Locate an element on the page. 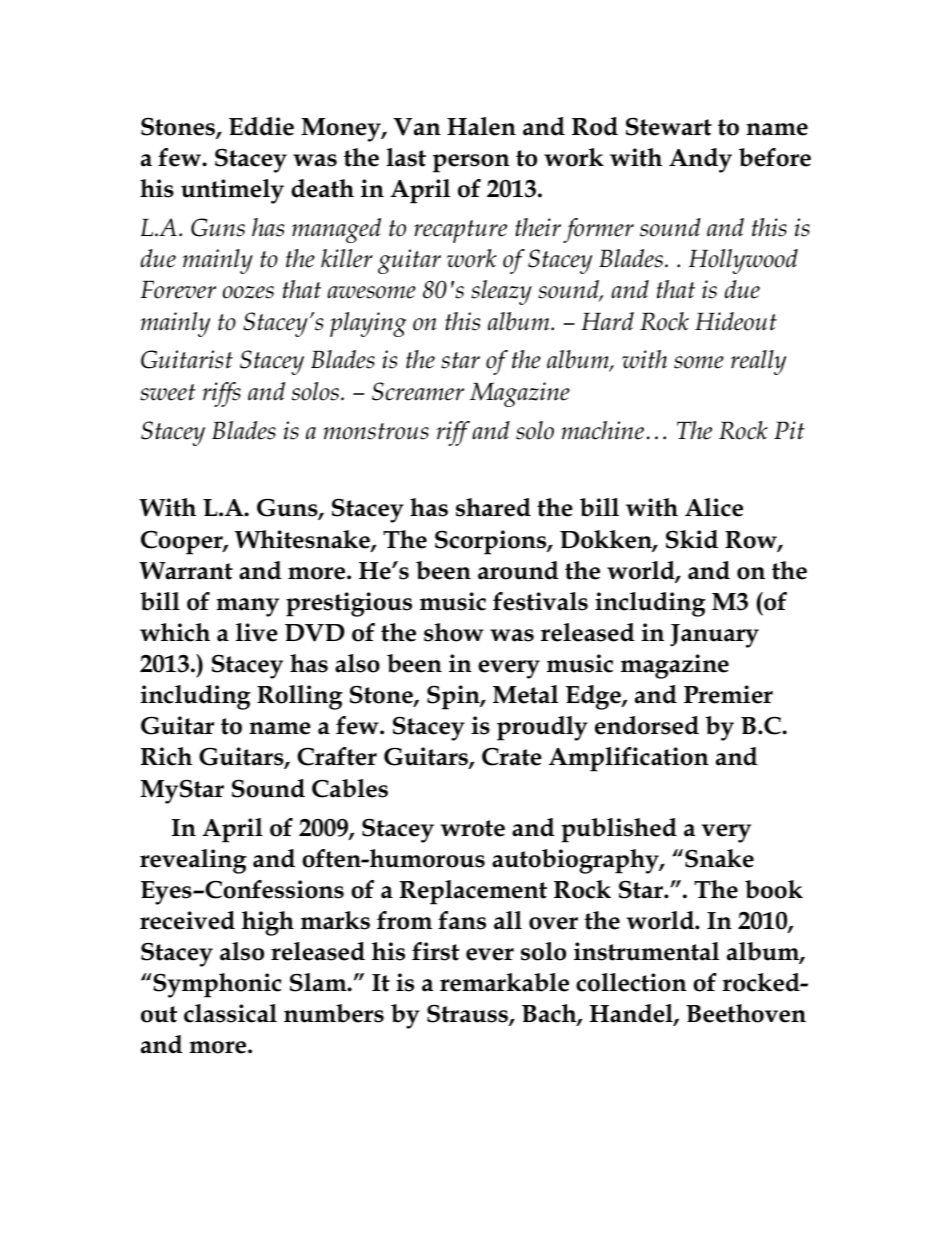  person is located at coordinates (471, 163).
